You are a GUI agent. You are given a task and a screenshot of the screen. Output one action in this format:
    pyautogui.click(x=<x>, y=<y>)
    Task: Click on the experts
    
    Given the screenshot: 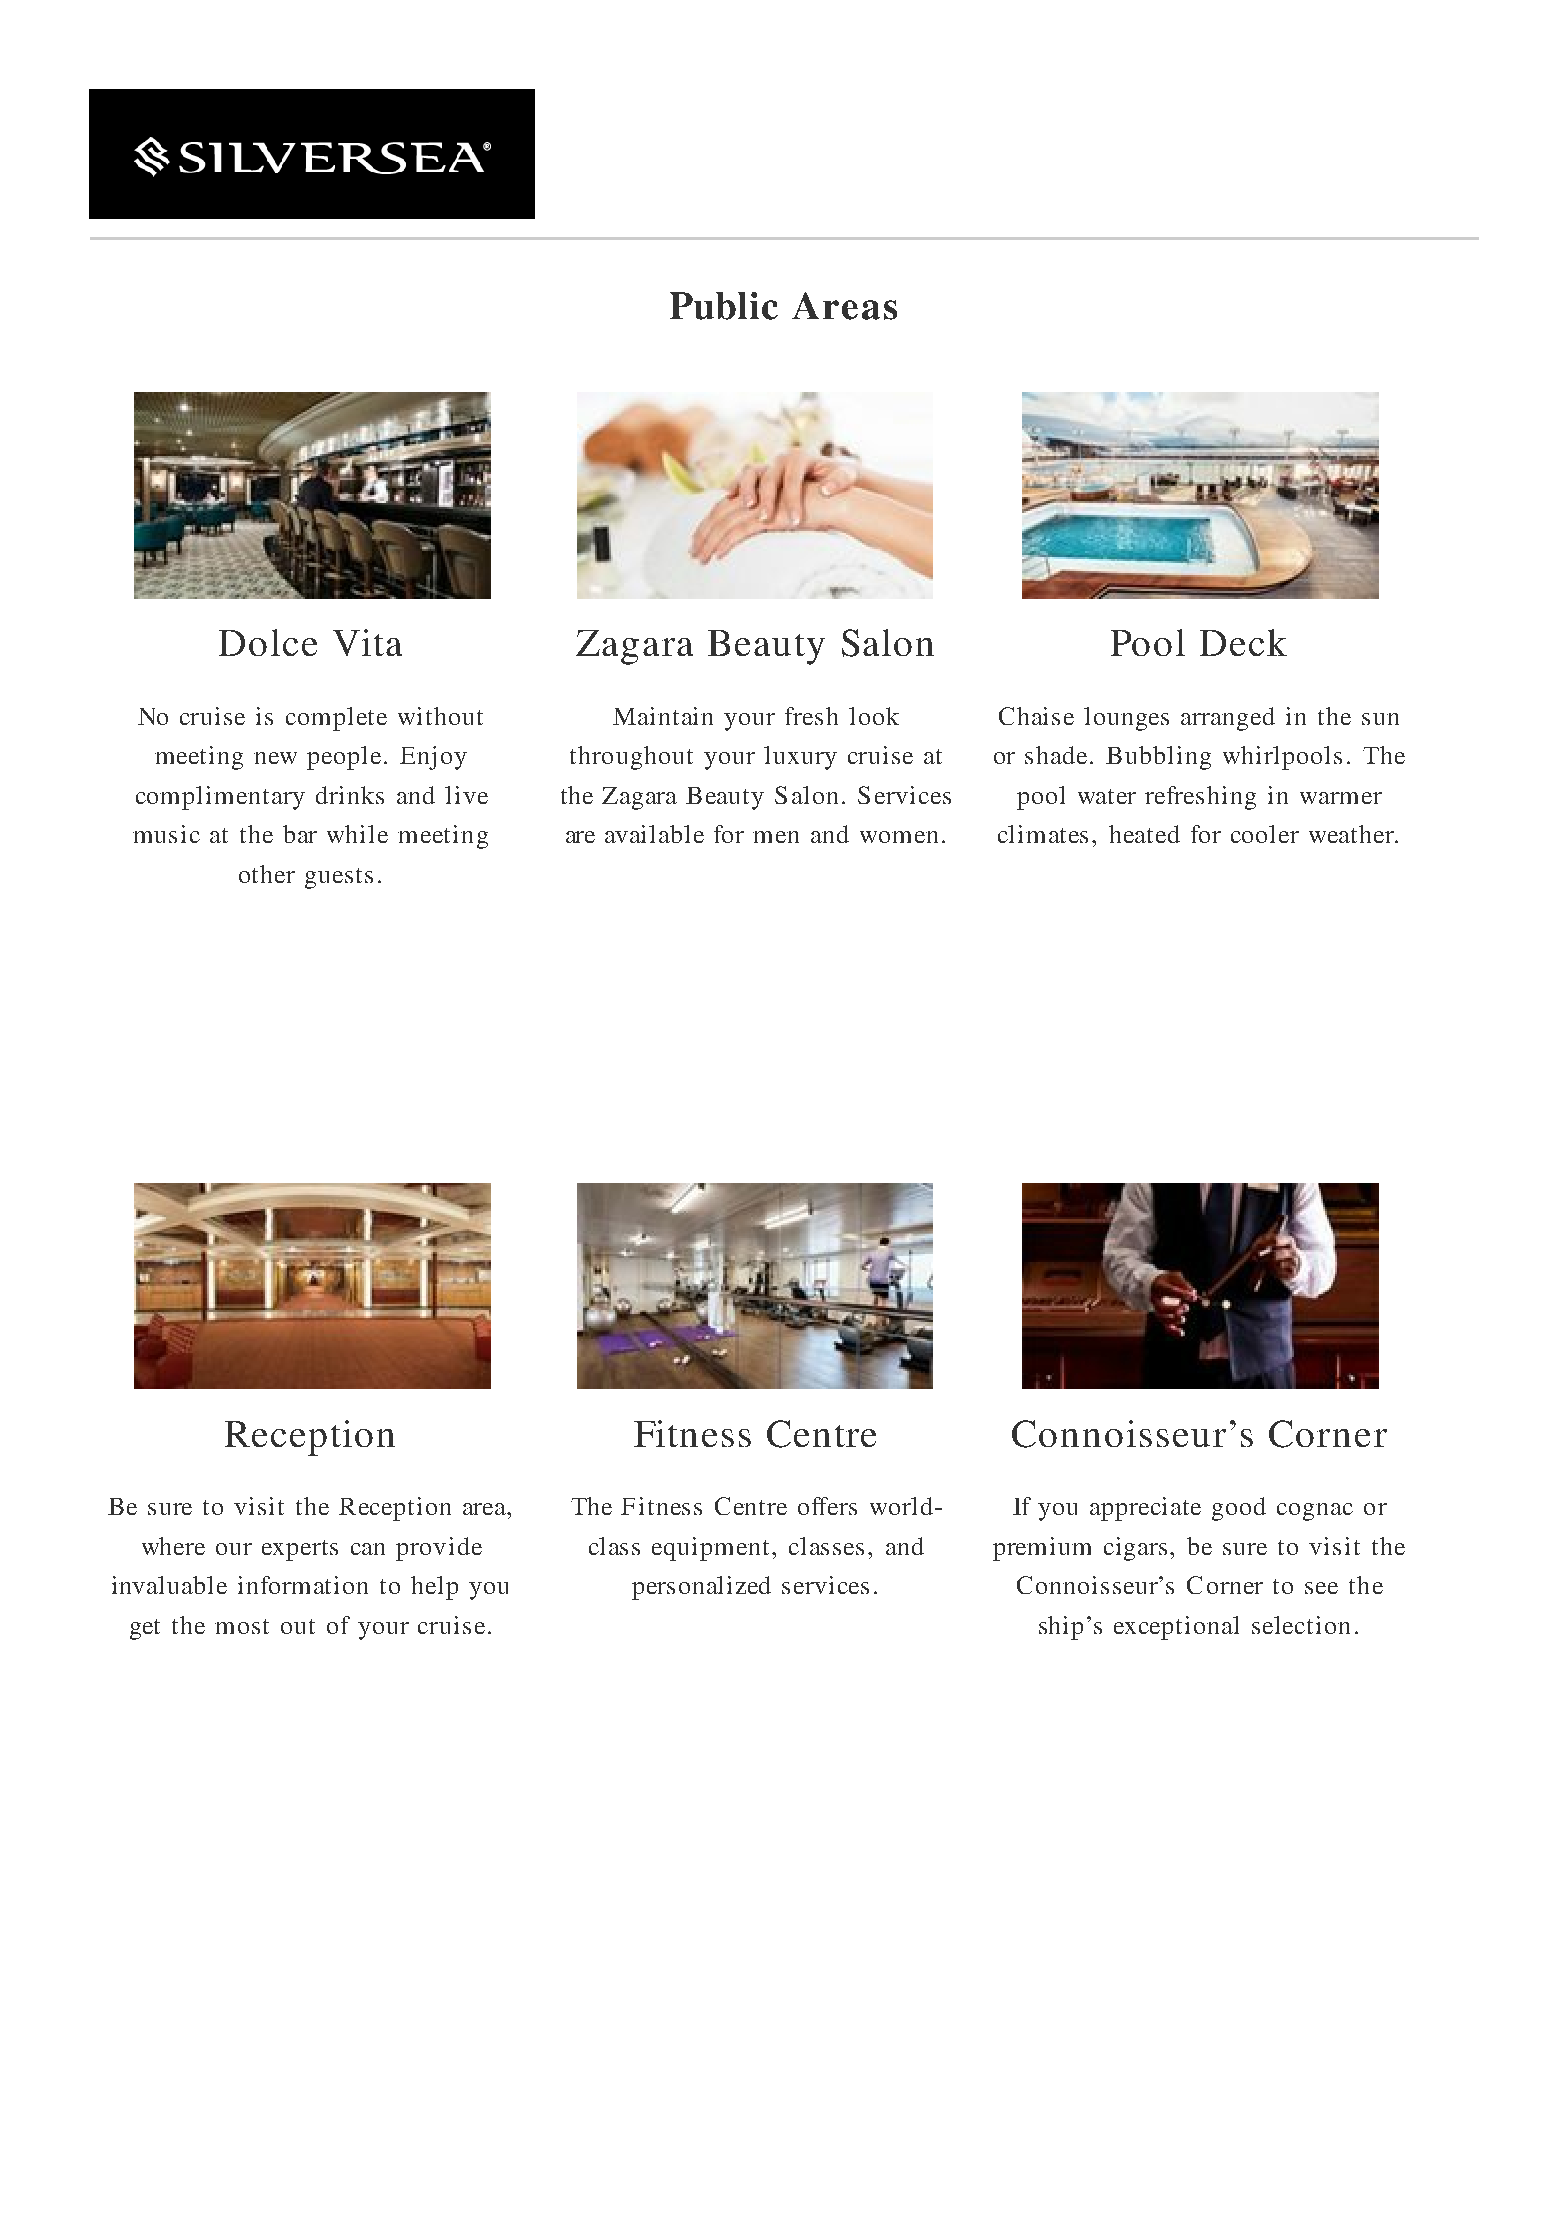 What is the action you would take?
    pyautogui.click(x=300, y=1550)
